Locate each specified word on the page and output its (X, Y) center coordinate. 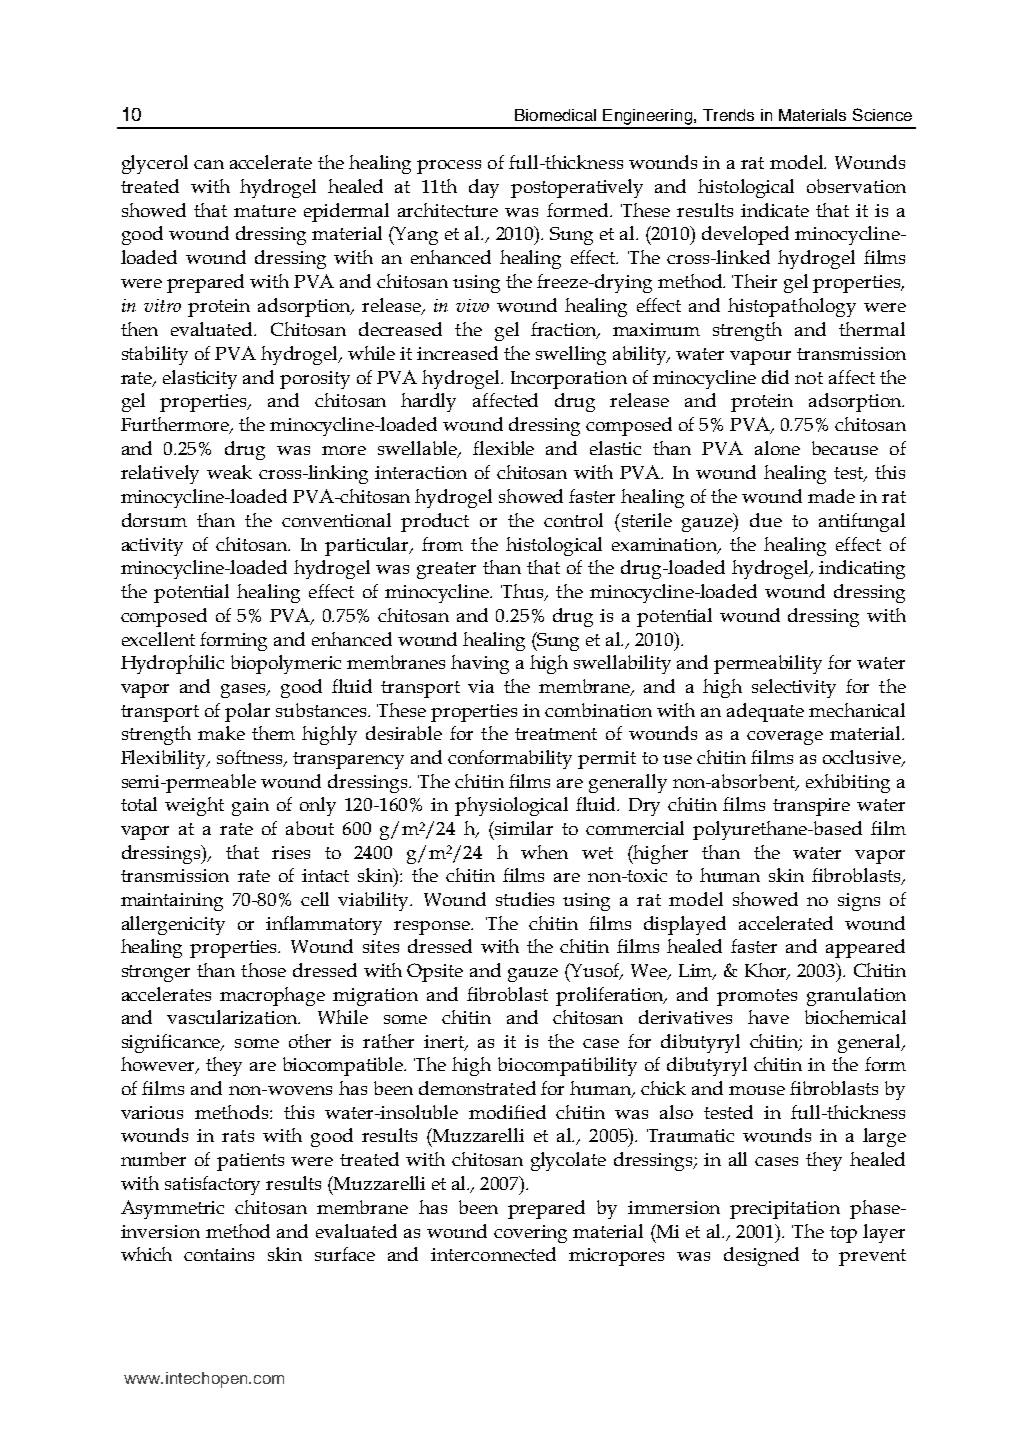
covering (530, 1234)
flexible (503, 448)
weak (229, 472)
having (480, 664)
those (263, 970)
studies (525, 899)
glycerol (155, 164)
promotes (757, 997)
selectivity (794, 688)
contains (219, 1254)
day (484, 188)
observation (856, 186)
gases (244, 691)
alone (777, 448)
